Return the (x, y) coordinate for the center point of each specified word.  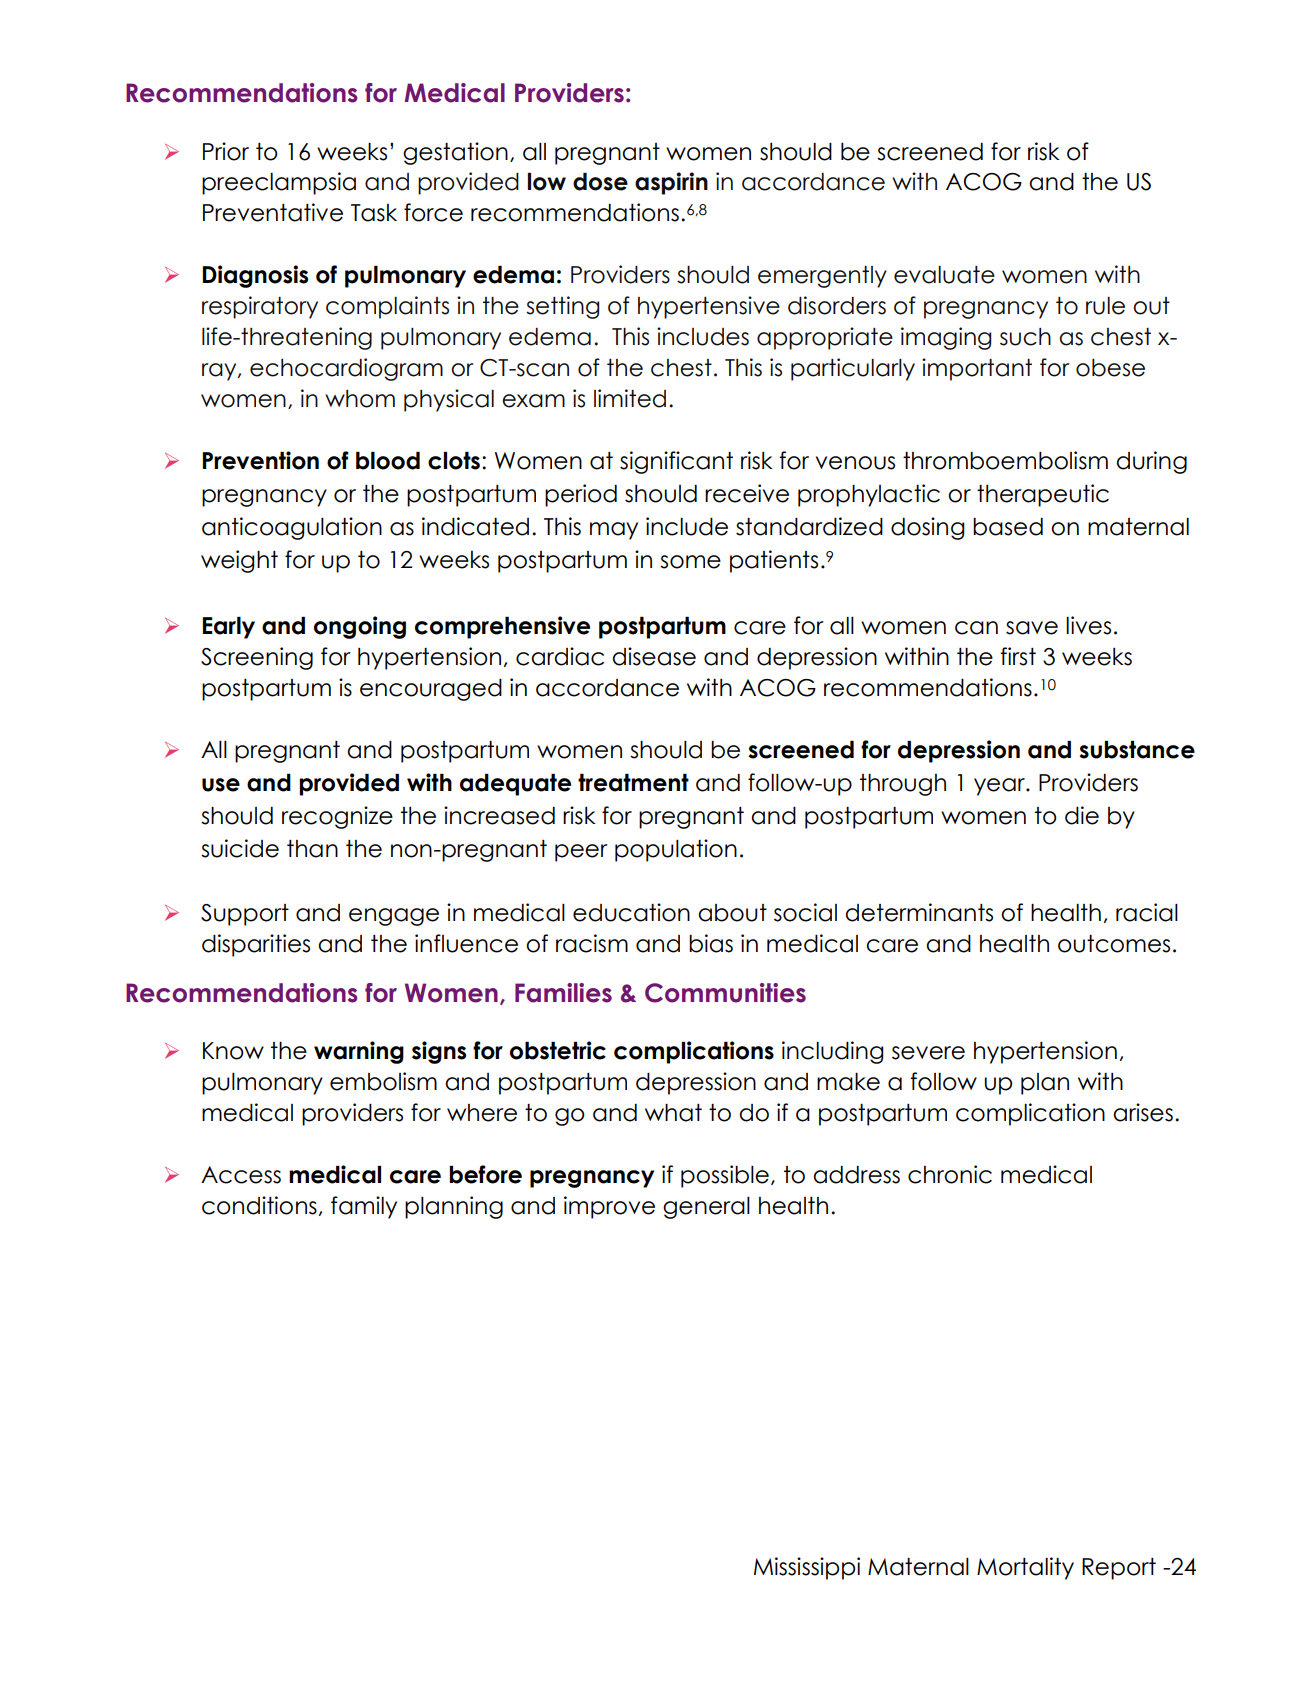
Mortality (1025, 1568)
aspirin (671, 183)
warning (359, 1052)
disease (654, 656)
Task (374, 213)
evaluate (944, 275)
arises (1143, 1112)
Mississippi (807, 1568)
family (364, 1207)
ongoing (360, 627)
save (1032, 628)
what (673, 1113)
